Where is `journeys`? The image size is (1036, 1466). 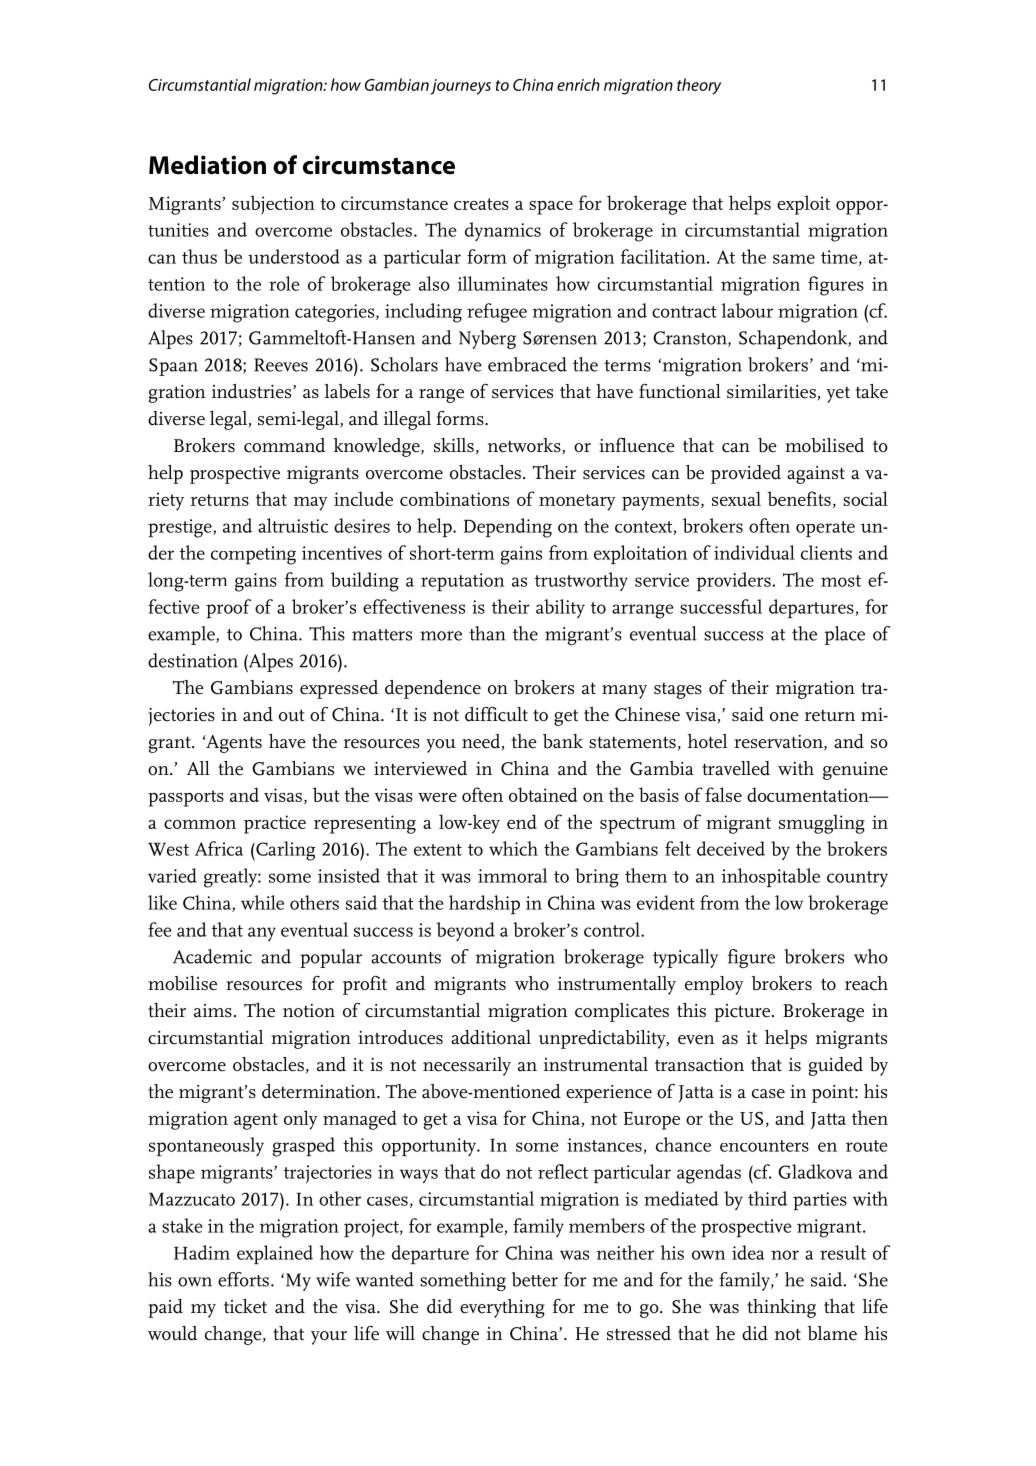 journeys is located at coordinates (460, 87).
